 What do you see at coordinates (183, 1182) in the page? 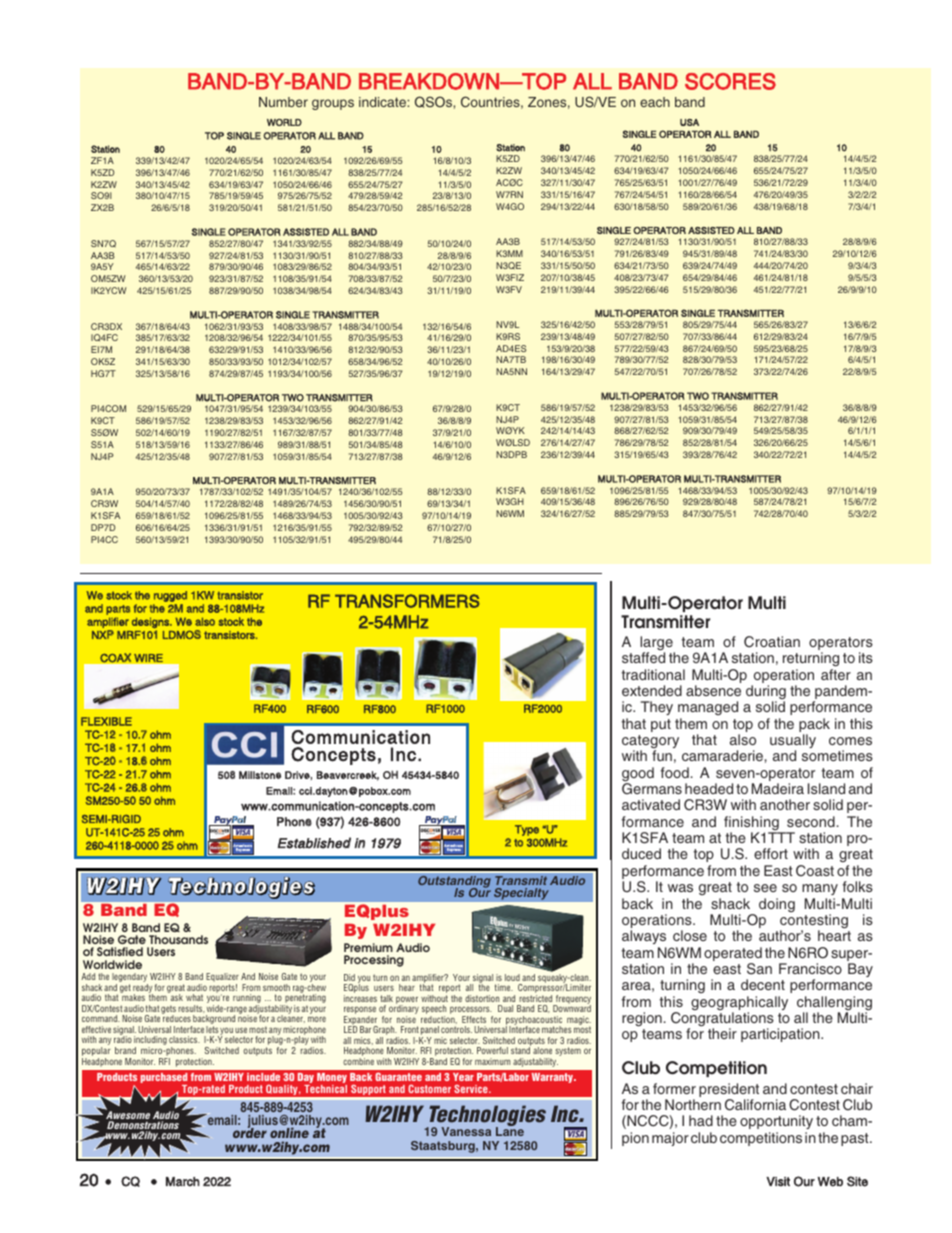
I see `March` at bounding box center [183, 1182].
